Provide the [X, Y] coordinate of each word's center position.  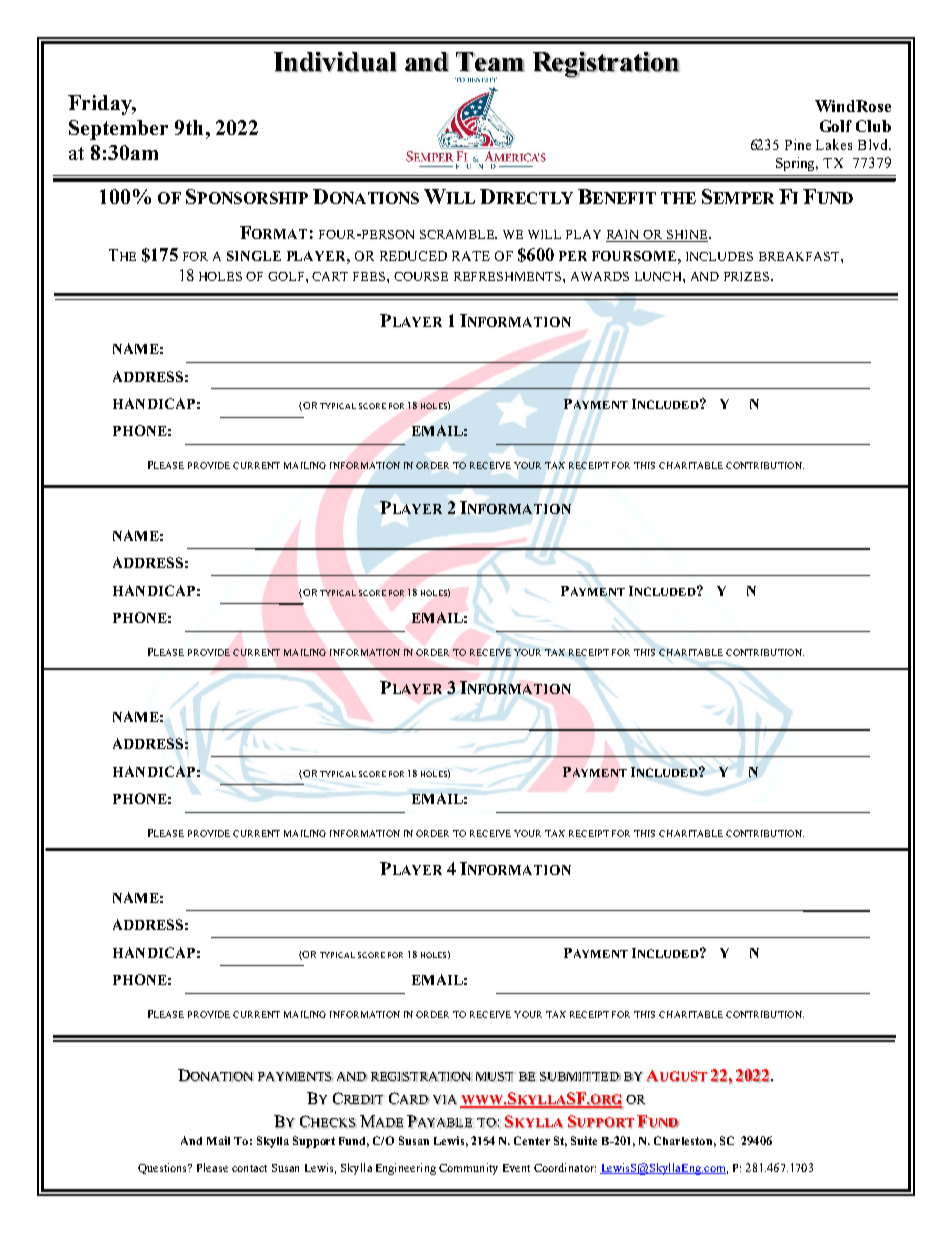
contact [249, 1168]
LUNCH [659, 276]
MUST [495, 1077]
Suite [584, 1140]
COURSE [421, 276]
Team [490, 62]
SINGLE [254, 256]
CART [330, 276]
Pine [798, 144]
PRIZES [748, 276]
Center [532, 1140]
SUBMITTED [580, 1077]
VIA [445, 1100]
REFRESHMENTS [507, 276]
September [118, 130]
